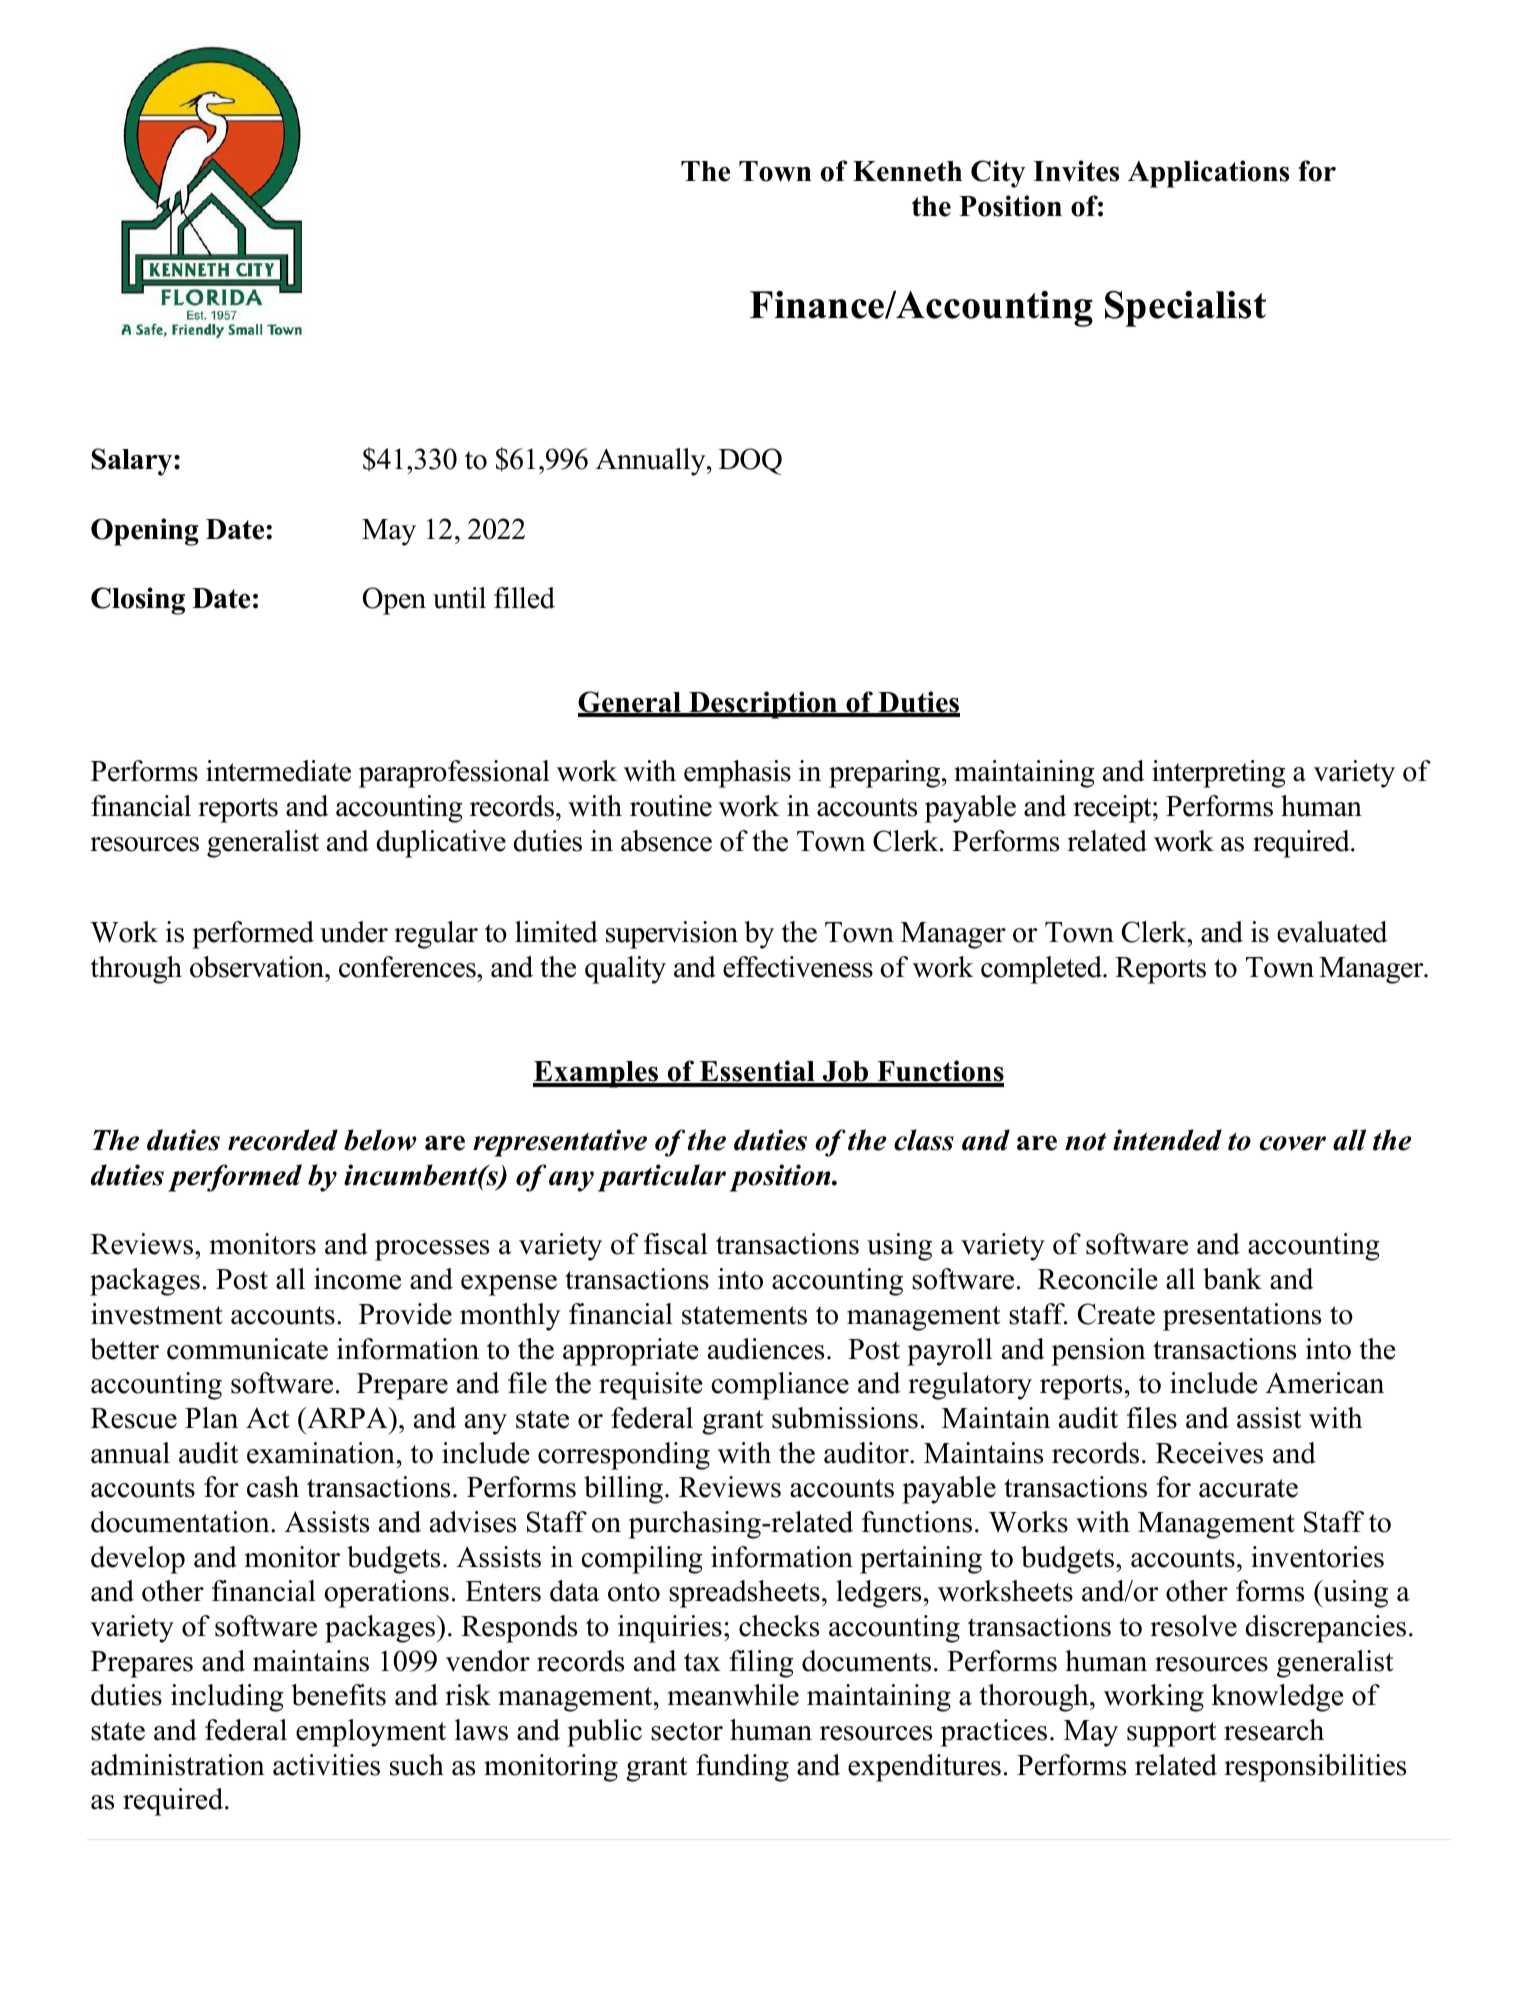  I want to click on interpreting, so click(1219, 774).
